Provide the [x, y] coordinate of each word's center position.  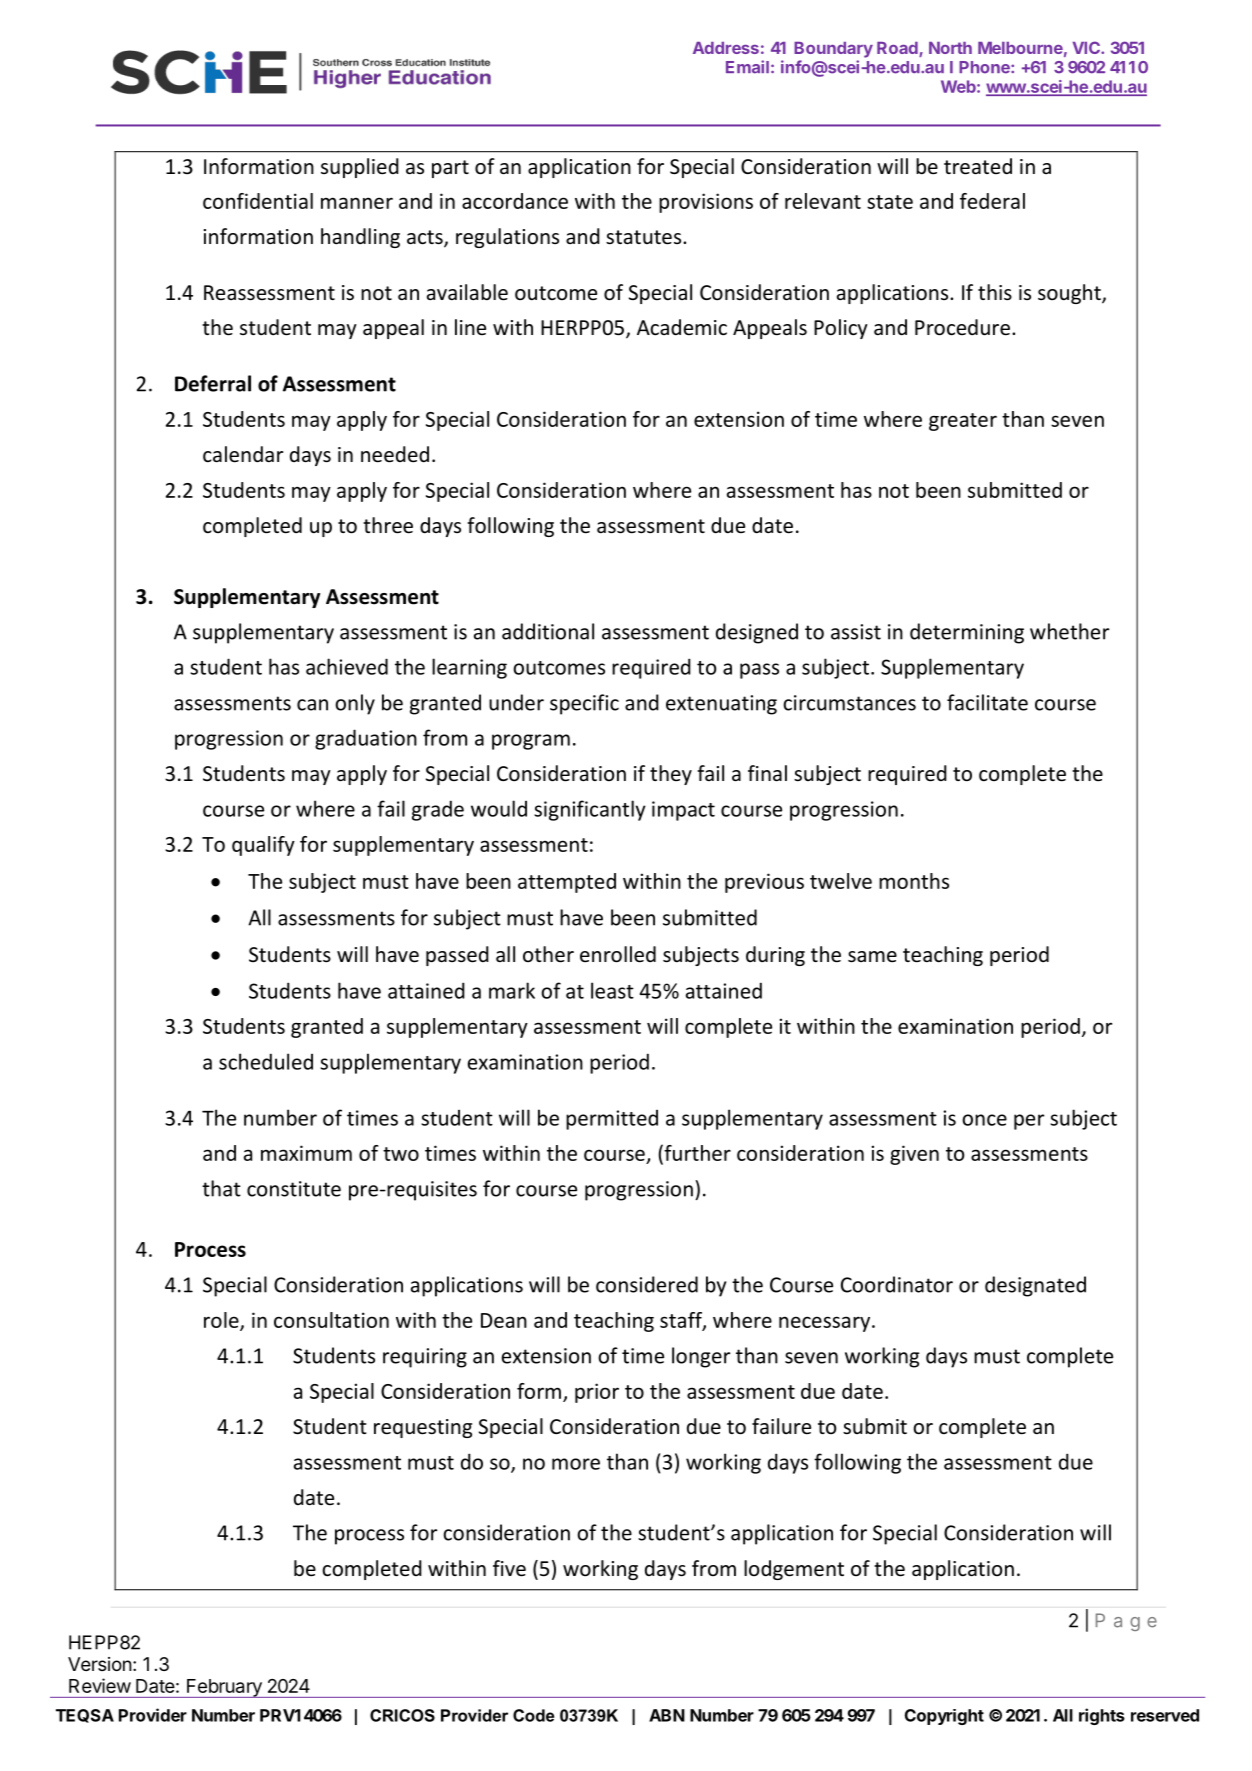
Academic [682, 327]
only [355, 704]
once [984, 1120]
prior [597, 1393]
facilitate [987, 702]
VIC [1087, 47]
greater [963, 422]
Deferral [213, 383]
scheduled [266, 1061]
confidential [258, 201]
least [612, 990]
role [222, 1321]
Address [726, 48]
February [224, 1688]
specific [584, 704]
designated [1035, 1286]
